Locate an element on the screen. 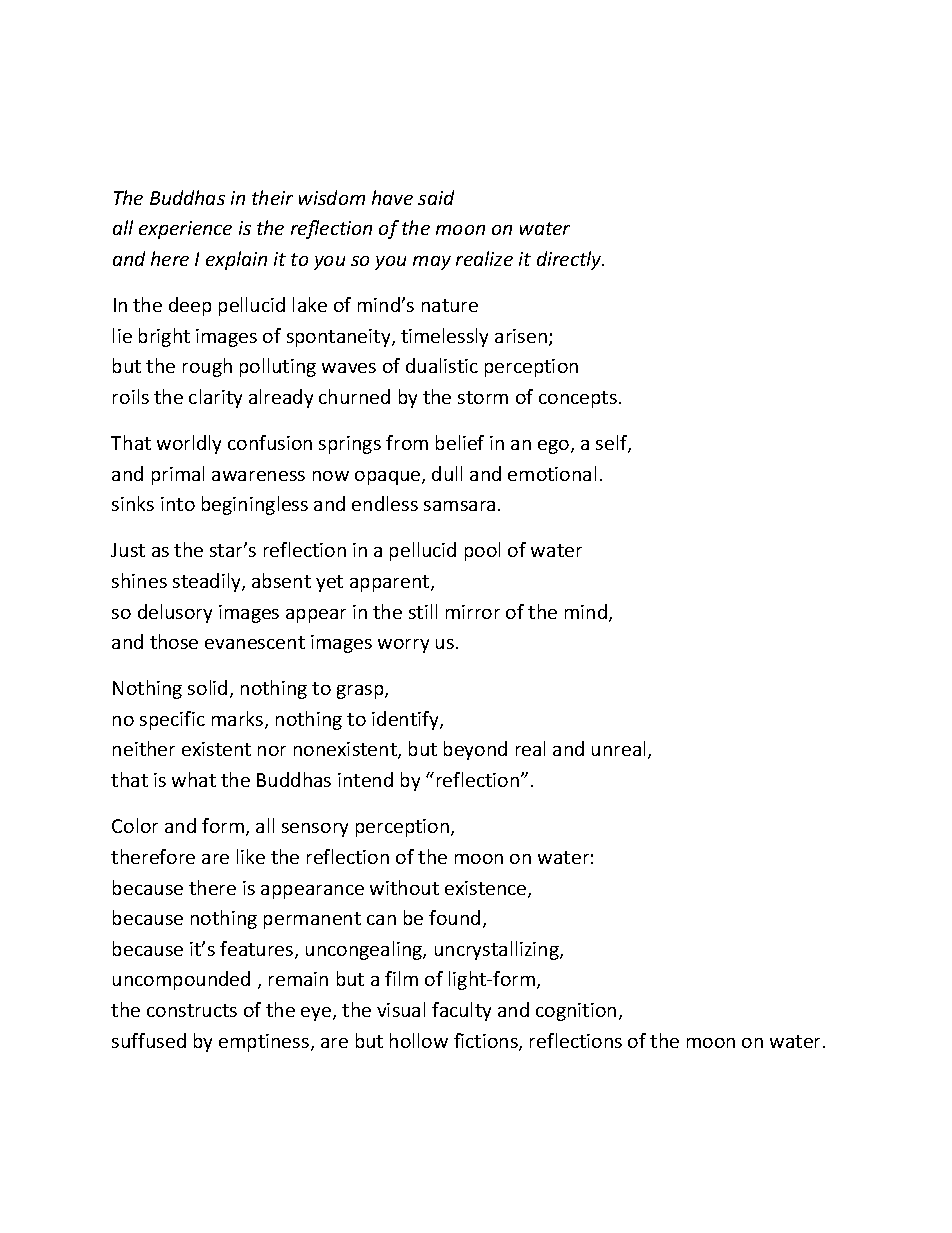 Image resolution: width=952 pixels, height=1233 pixels. experience is located at coordinates (185, 230).
